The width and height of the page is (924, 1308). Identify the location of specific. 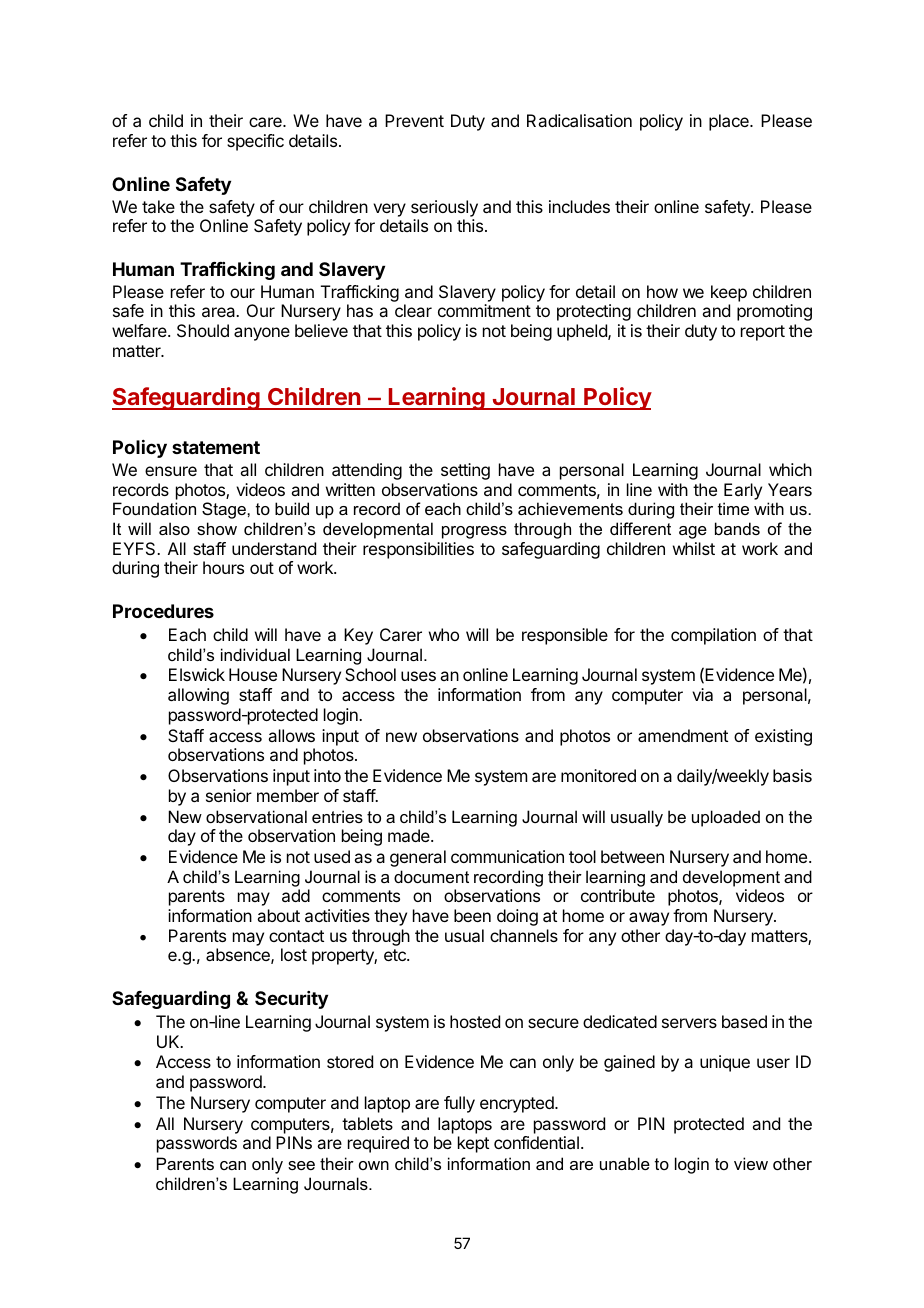
(255, 142).
